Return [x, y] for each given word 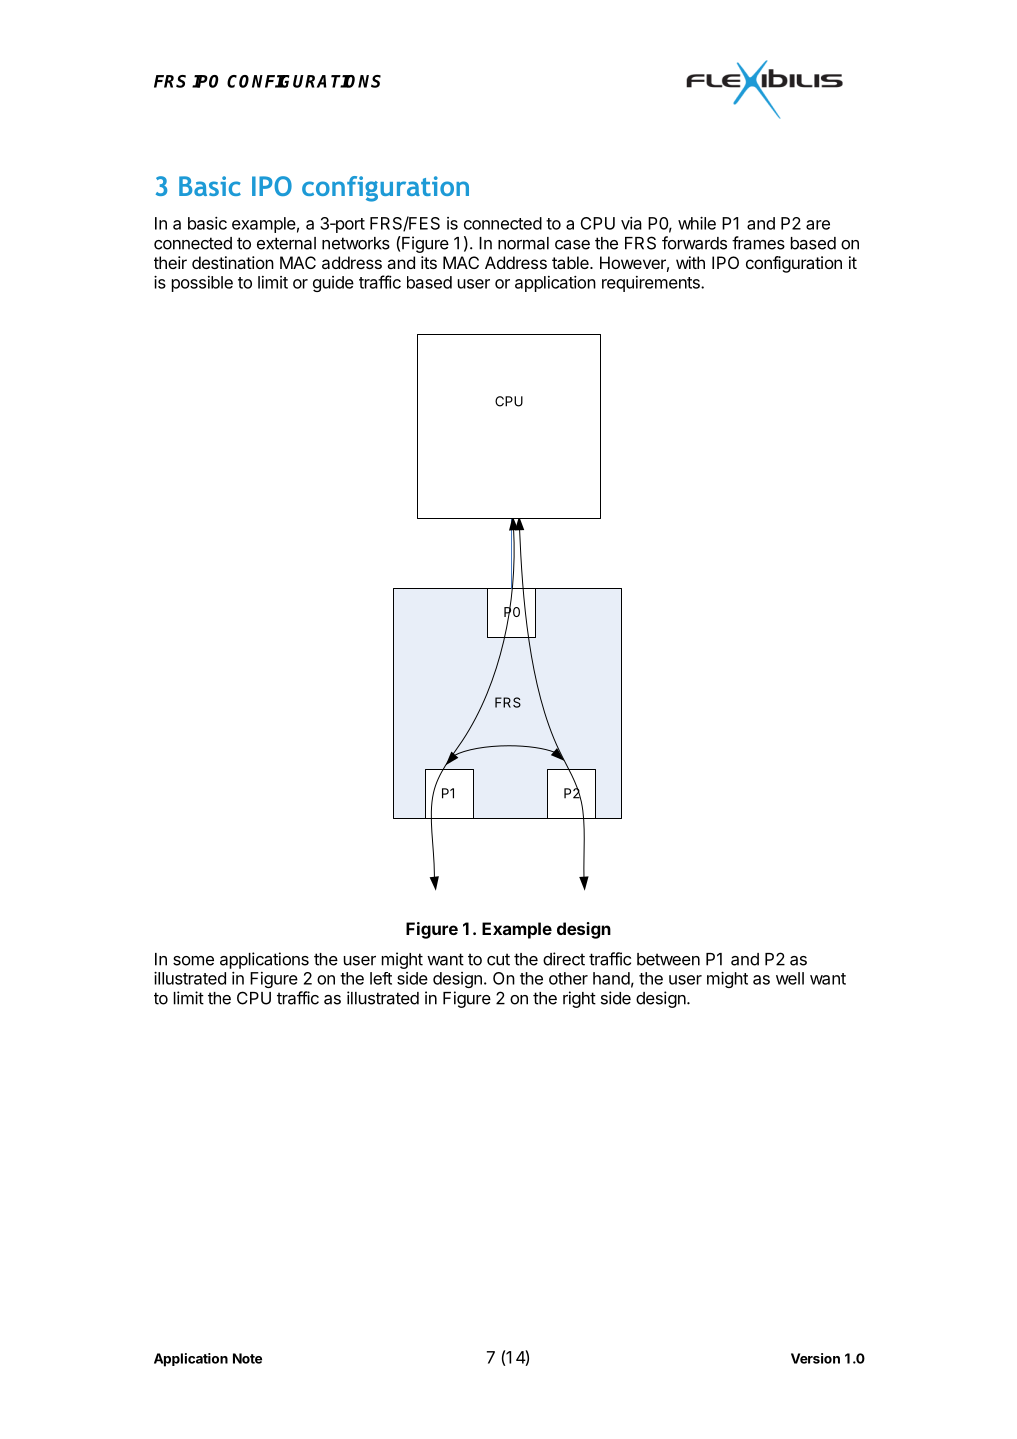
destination [233, 262]
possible [202, 284]
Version [815, 1358]
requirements [652, 284]
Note [247, 1358]
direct [564, 959]
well [790, 978]
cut [498, 959]
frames [758, 243]
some [193, 961]
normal [523, 243]
